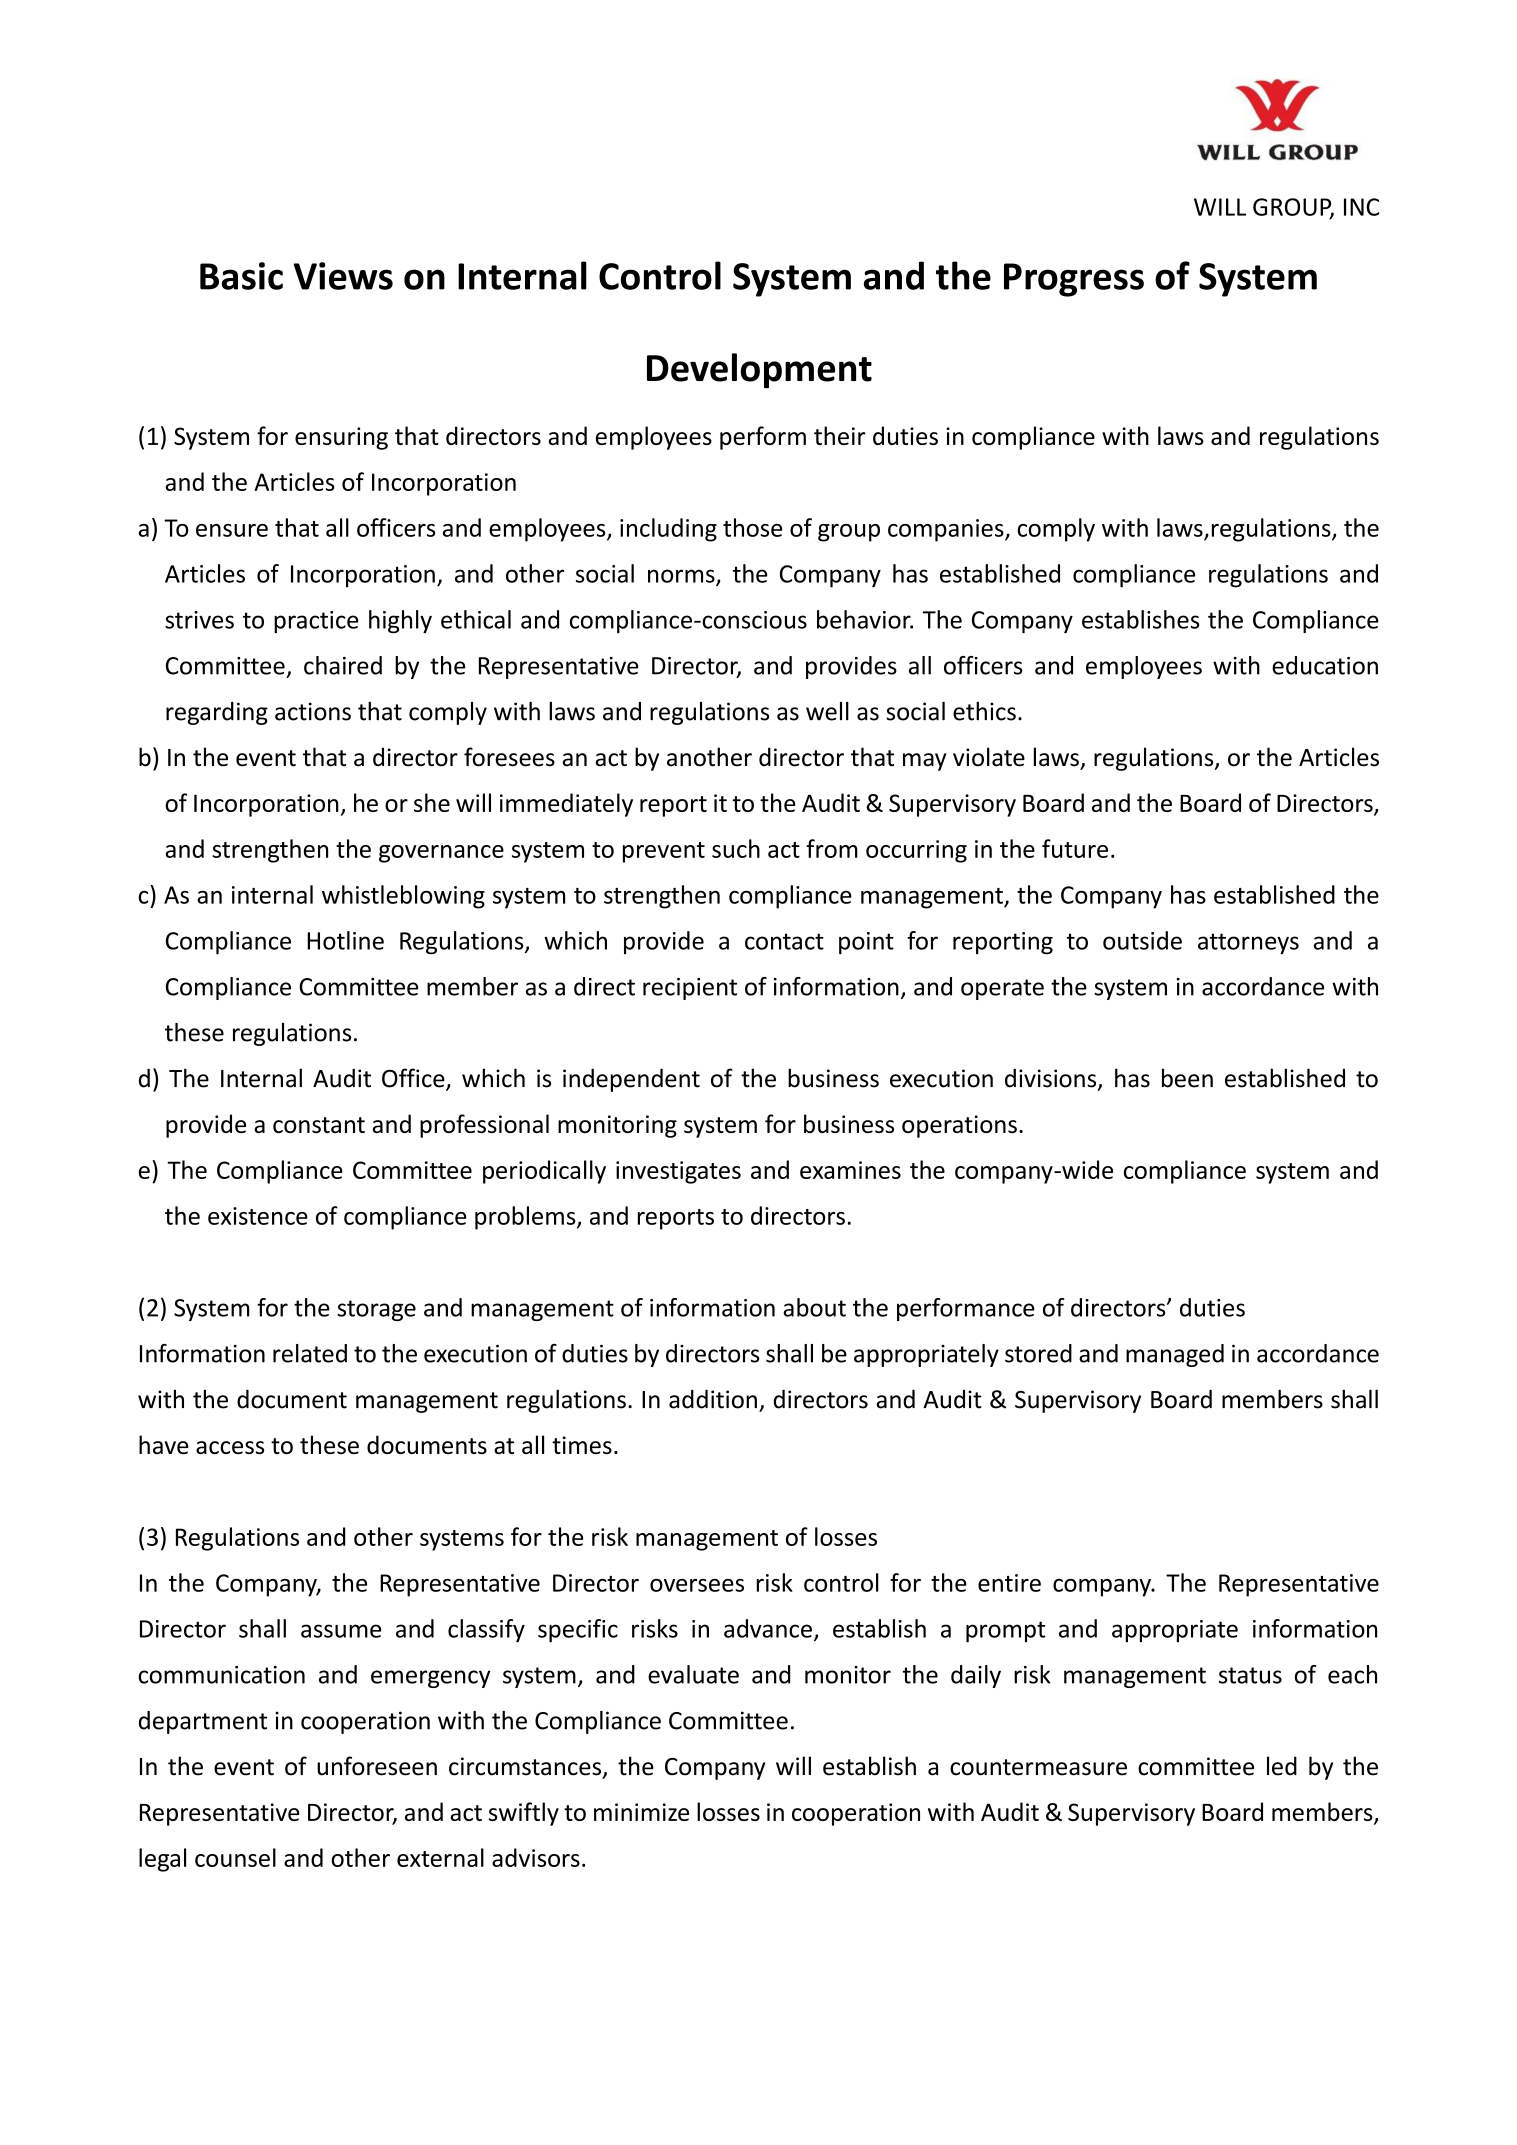 Image resolution: width=1517 pixels, height=2145 pixels. I want to click on counsel, so click(235, 1857).
